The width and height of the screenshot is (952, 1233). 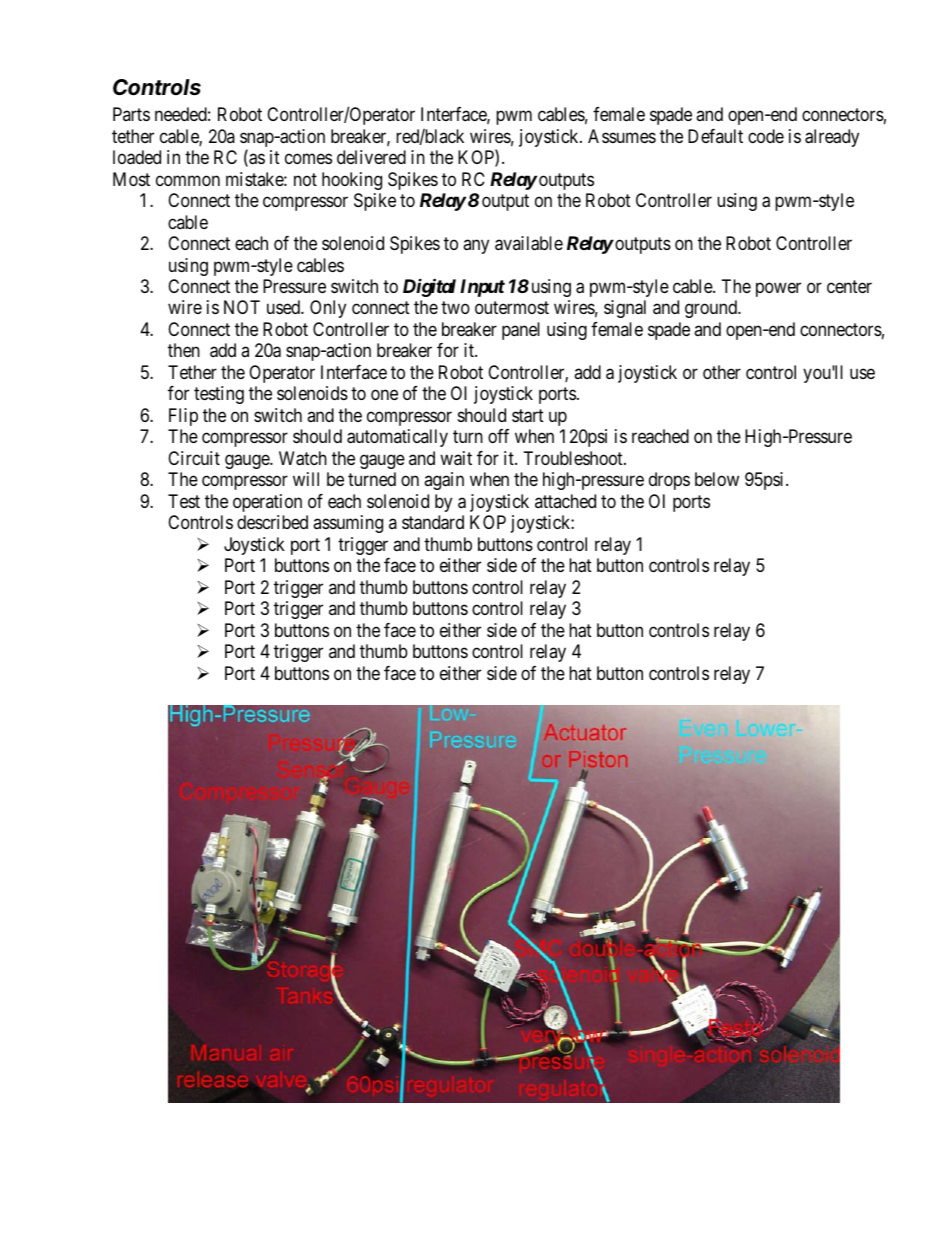 I want to click on one, so click(x=384, y=395).
